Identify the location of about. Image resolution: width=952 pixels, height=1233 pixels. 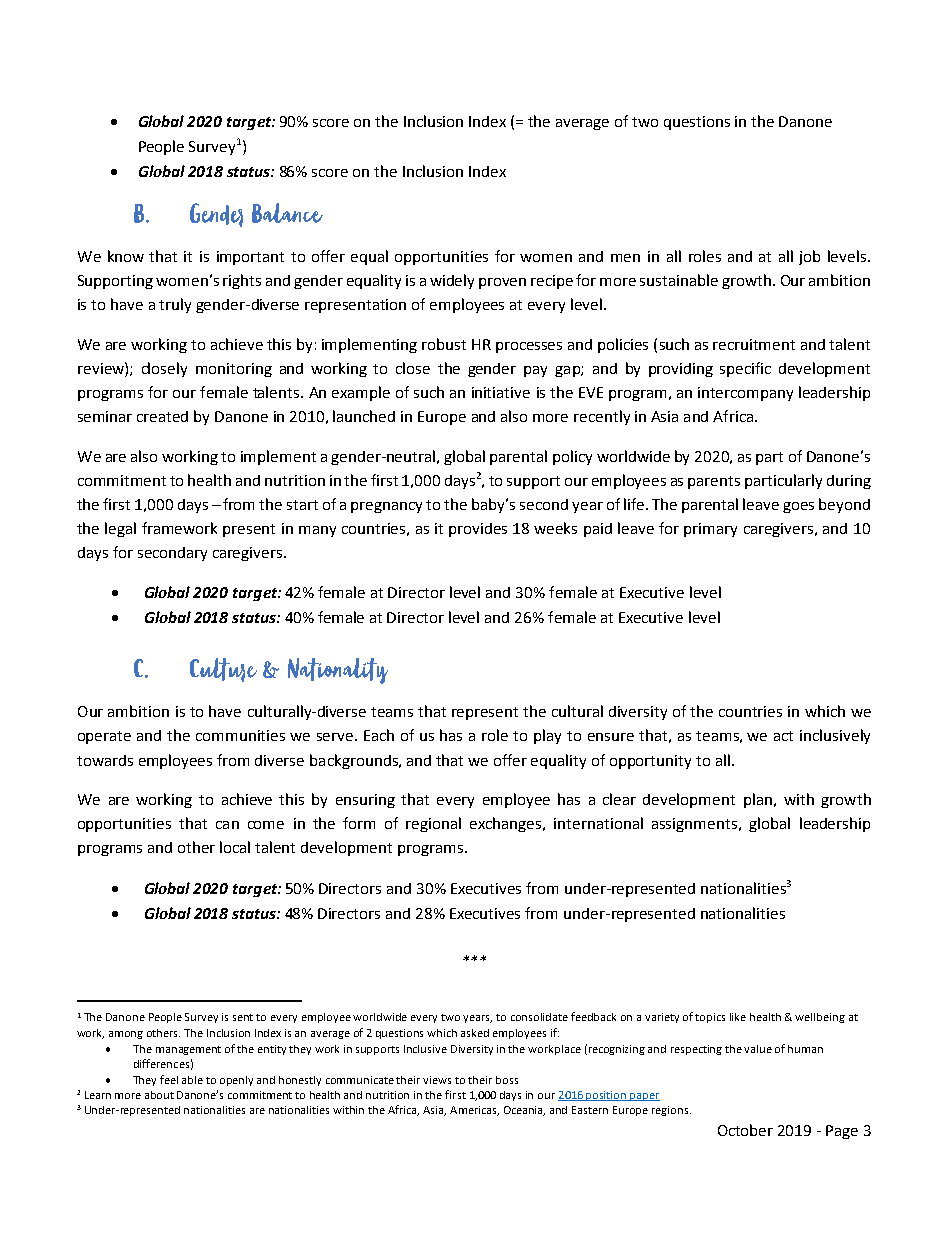
(159, 1095).
